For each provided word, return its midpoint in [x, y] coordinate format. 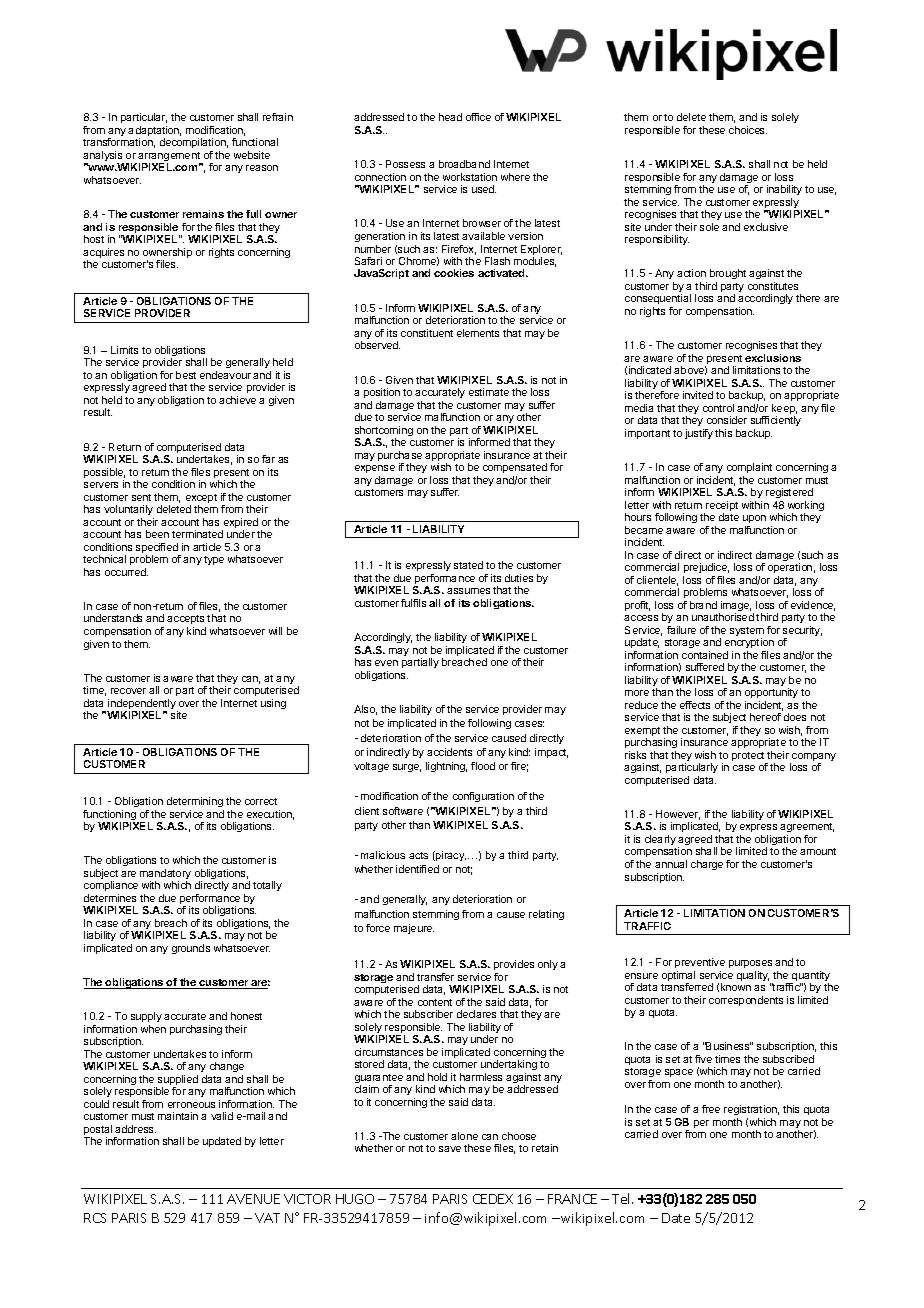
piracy [450, 856]
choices [748, 130]
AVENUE [253, 1199]
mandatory [165, 875]
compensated [515, 468]
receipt [721, 507]
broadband [464, 164]
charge [707, 865]
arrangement [170, 158]
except [201, 500]
